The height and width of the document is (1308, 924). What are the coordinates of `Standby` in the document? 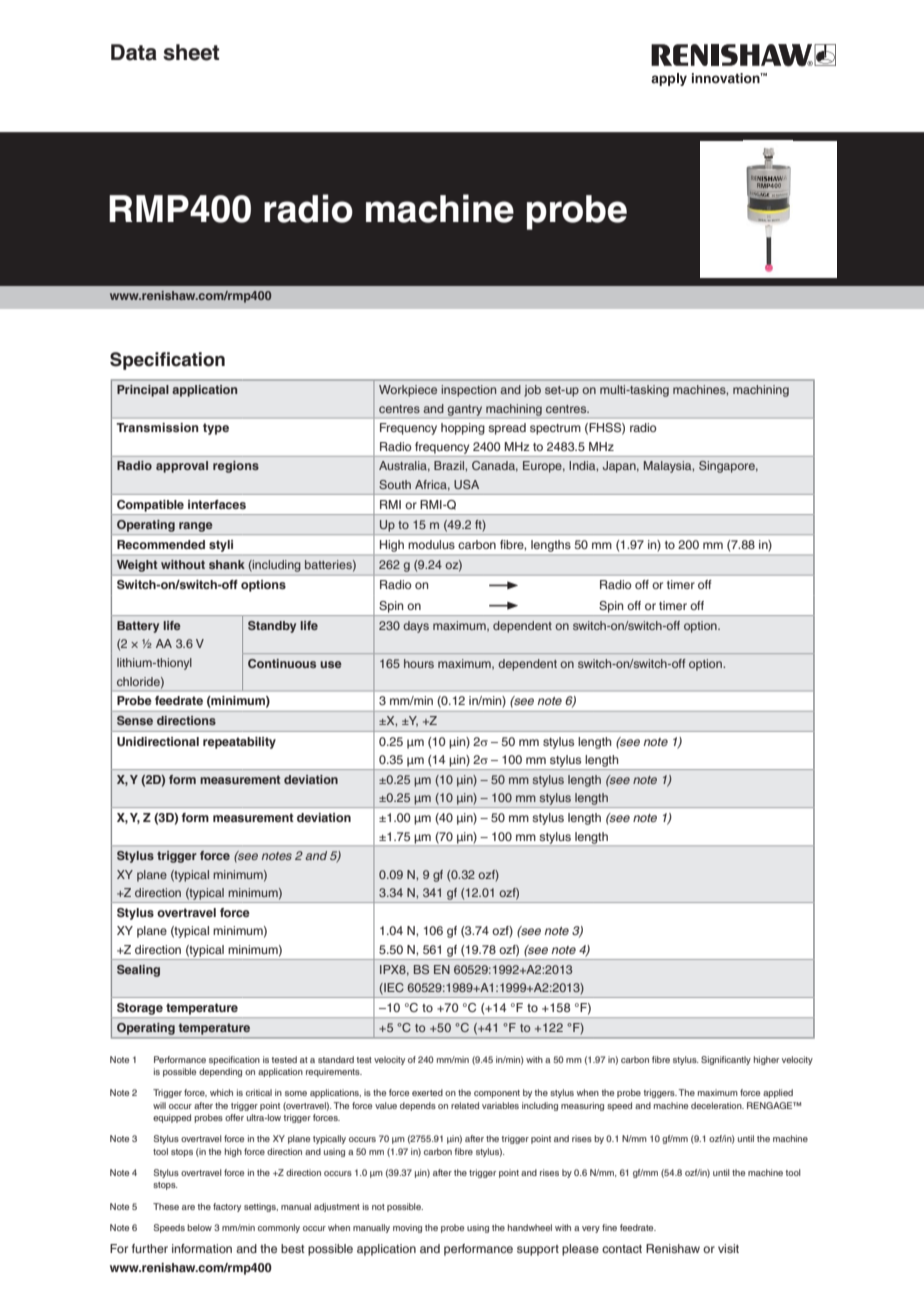 It's located at (272, 627).
